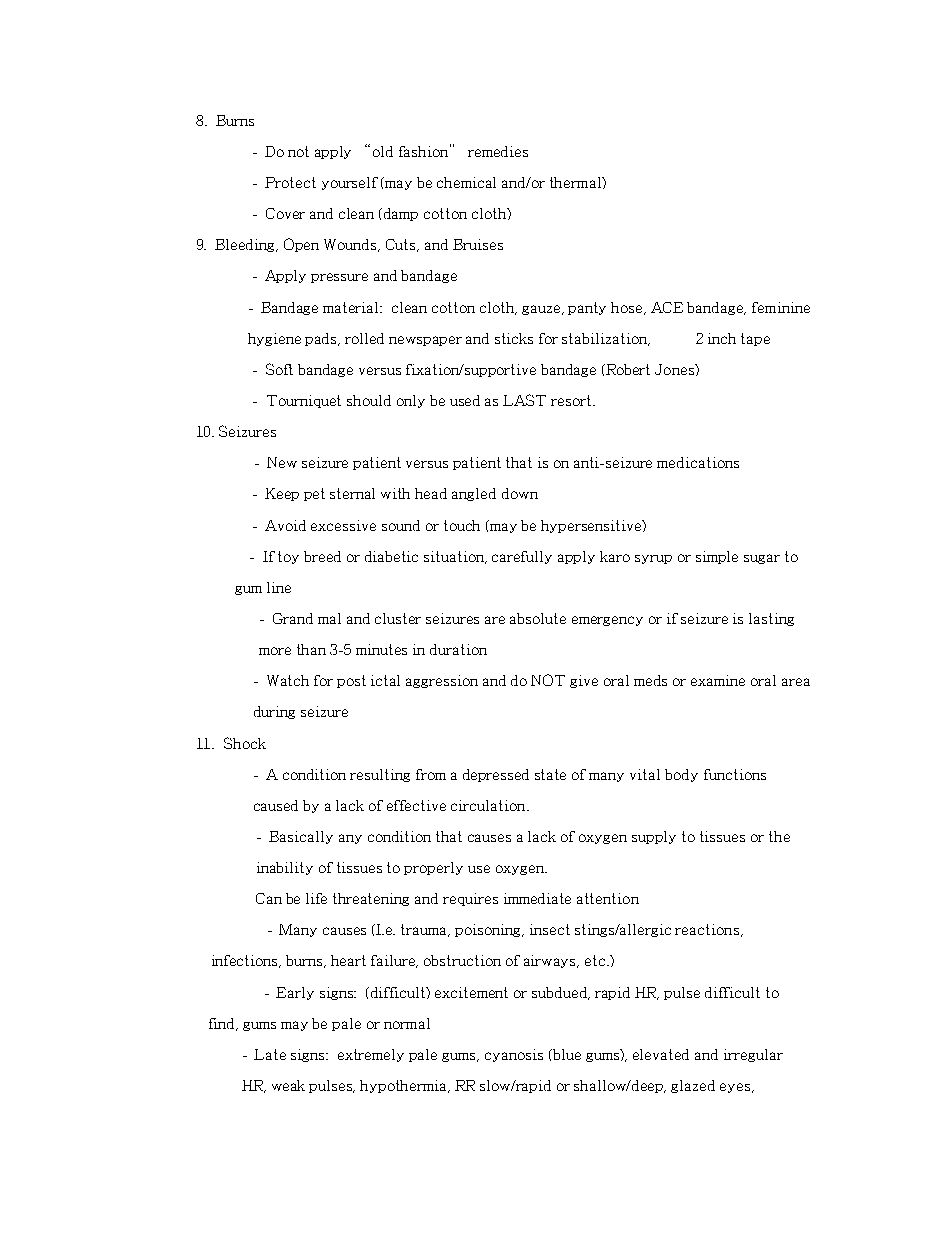 Image resolution: width=952 pixels, height=1233 pixels. What do you see at coordinates (496, 775) in the screenshot?
I see `depressed` at bounding box center [496, 775].
